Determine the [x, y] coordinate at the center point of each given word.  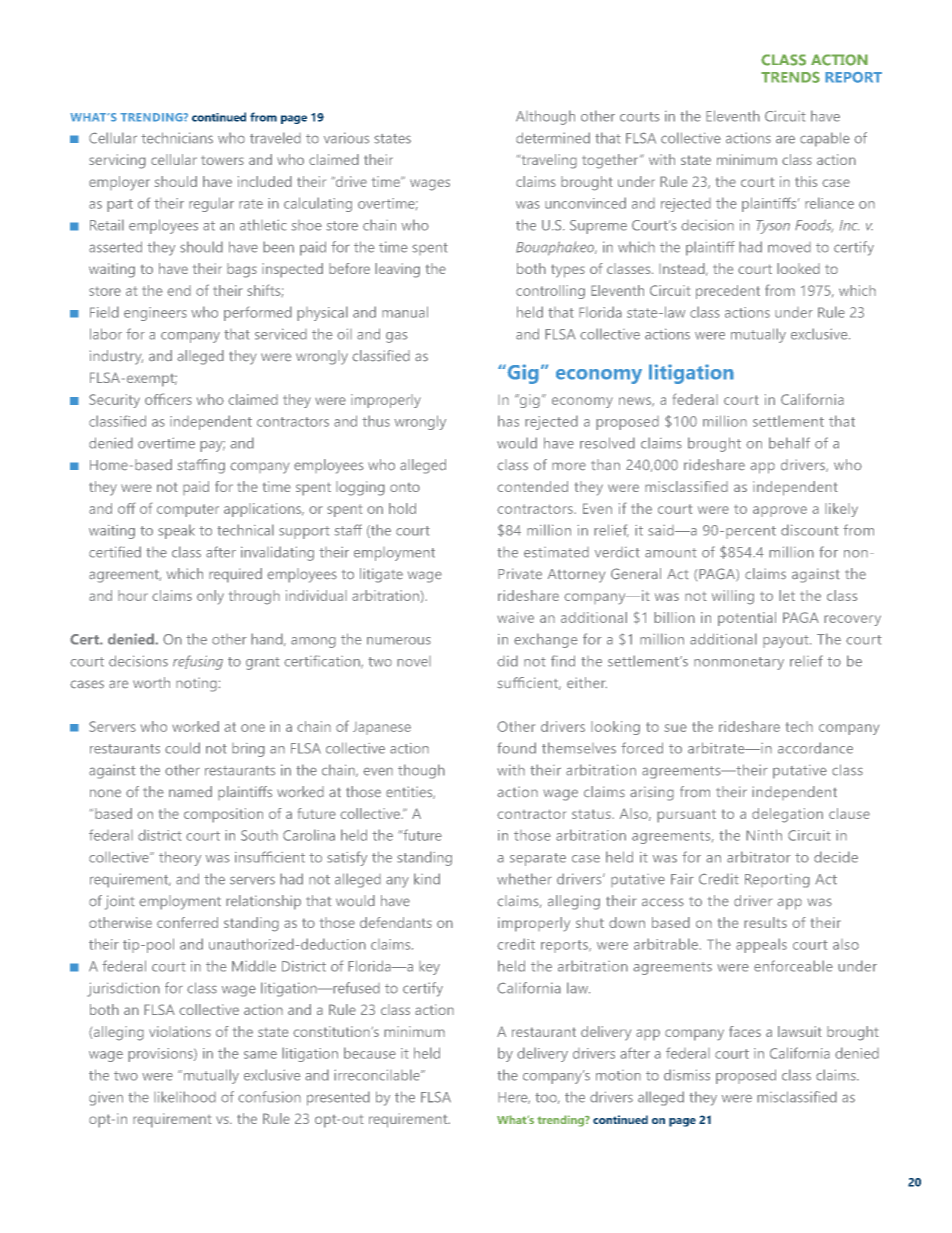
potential [747, 619]
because [370, 1053]
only [210, 597]
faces [745, 1031]
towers [222, 160]
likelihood [185, 1097]
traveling [548, 161]
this [806, 181]
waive [515, 617]
